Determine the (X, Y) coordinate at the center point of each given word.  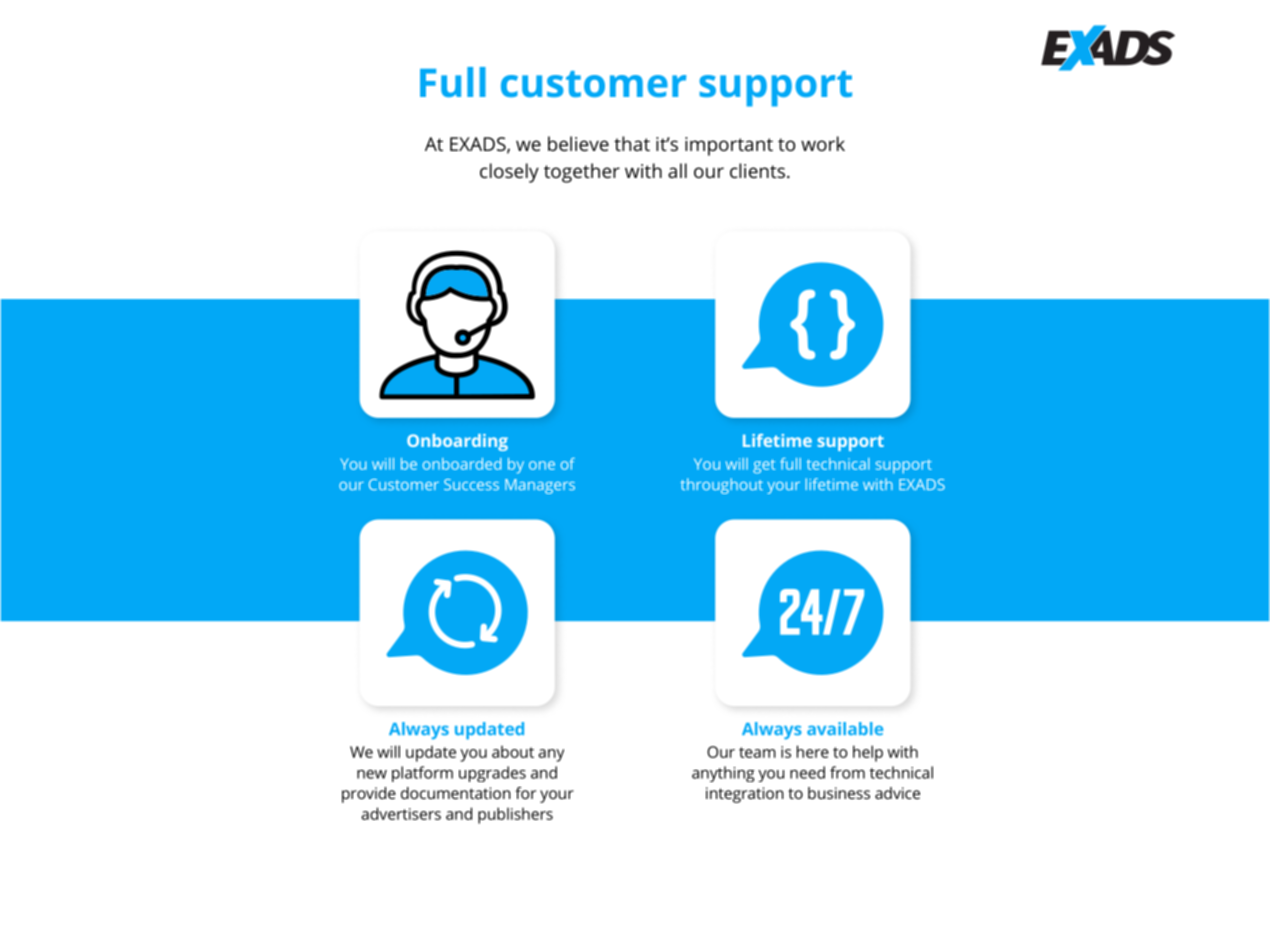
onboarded (462, 464)
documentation (456, 793)
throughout (722, 486)
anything (723, 774)
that (632, 143)
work (823, 143)
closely (509, 173)
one (542, 465)
